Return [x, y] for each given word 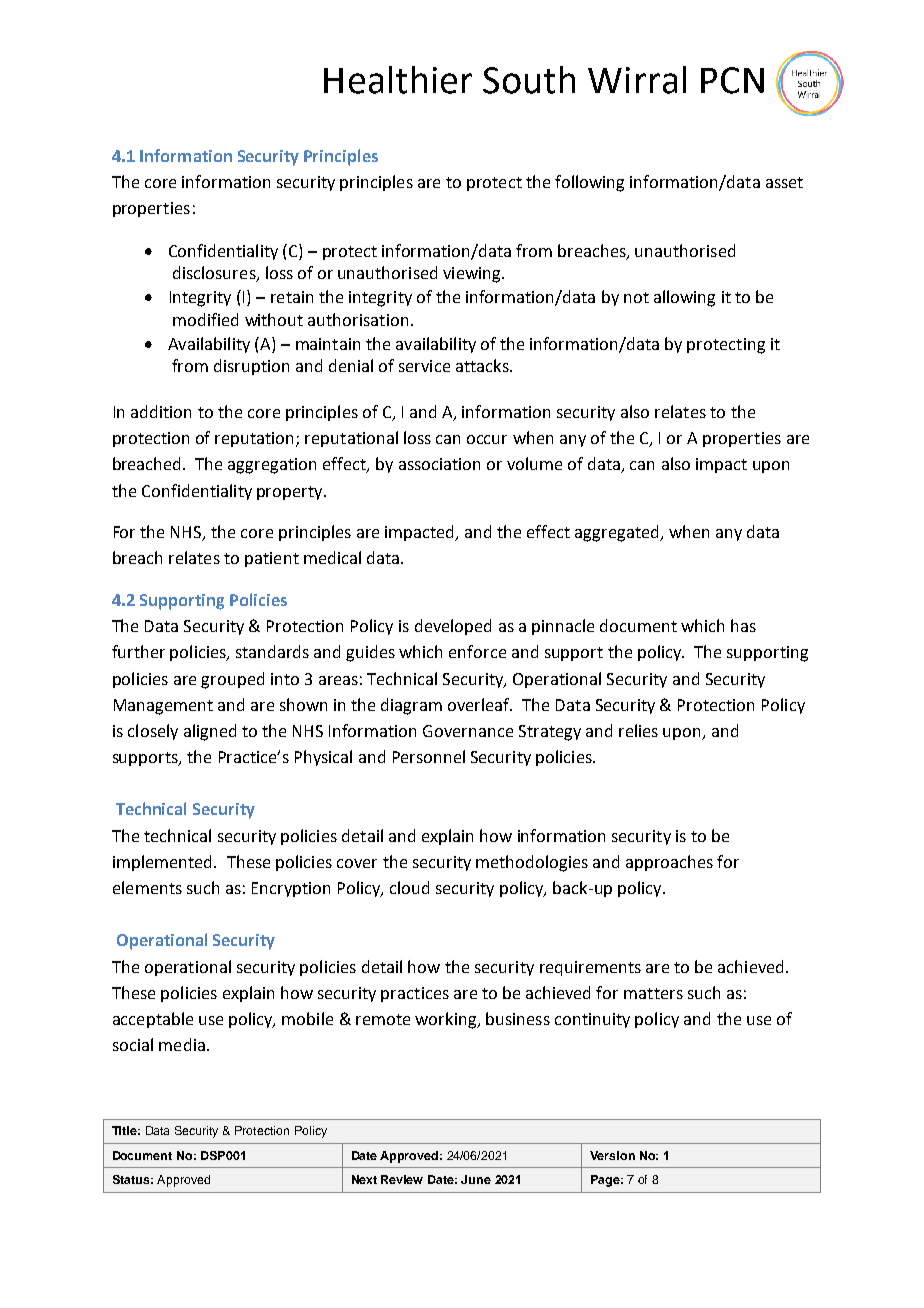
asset [784, 182]
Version [612, 1155]
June [476, 1179]
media [182, 1044]
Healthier [398, 80]
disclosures [215, 274]
